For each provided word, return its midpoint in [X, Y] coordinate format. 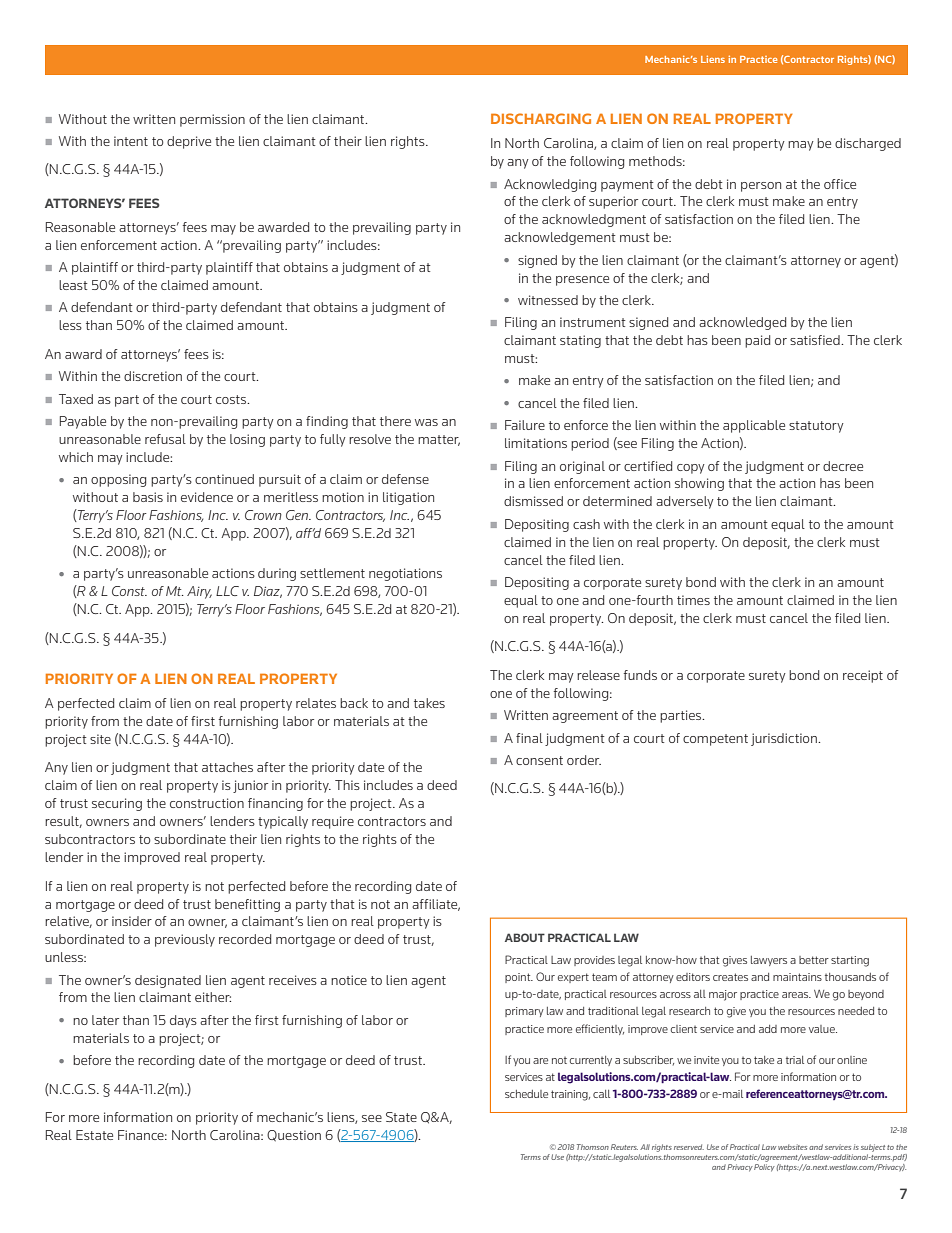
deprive [189, 142]
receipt [863, 676]
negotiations [405, 574]
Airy [199, 592]
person [761, 187]
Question [294, 1136]
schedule [526, 1094]
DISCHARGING [541, 118]
